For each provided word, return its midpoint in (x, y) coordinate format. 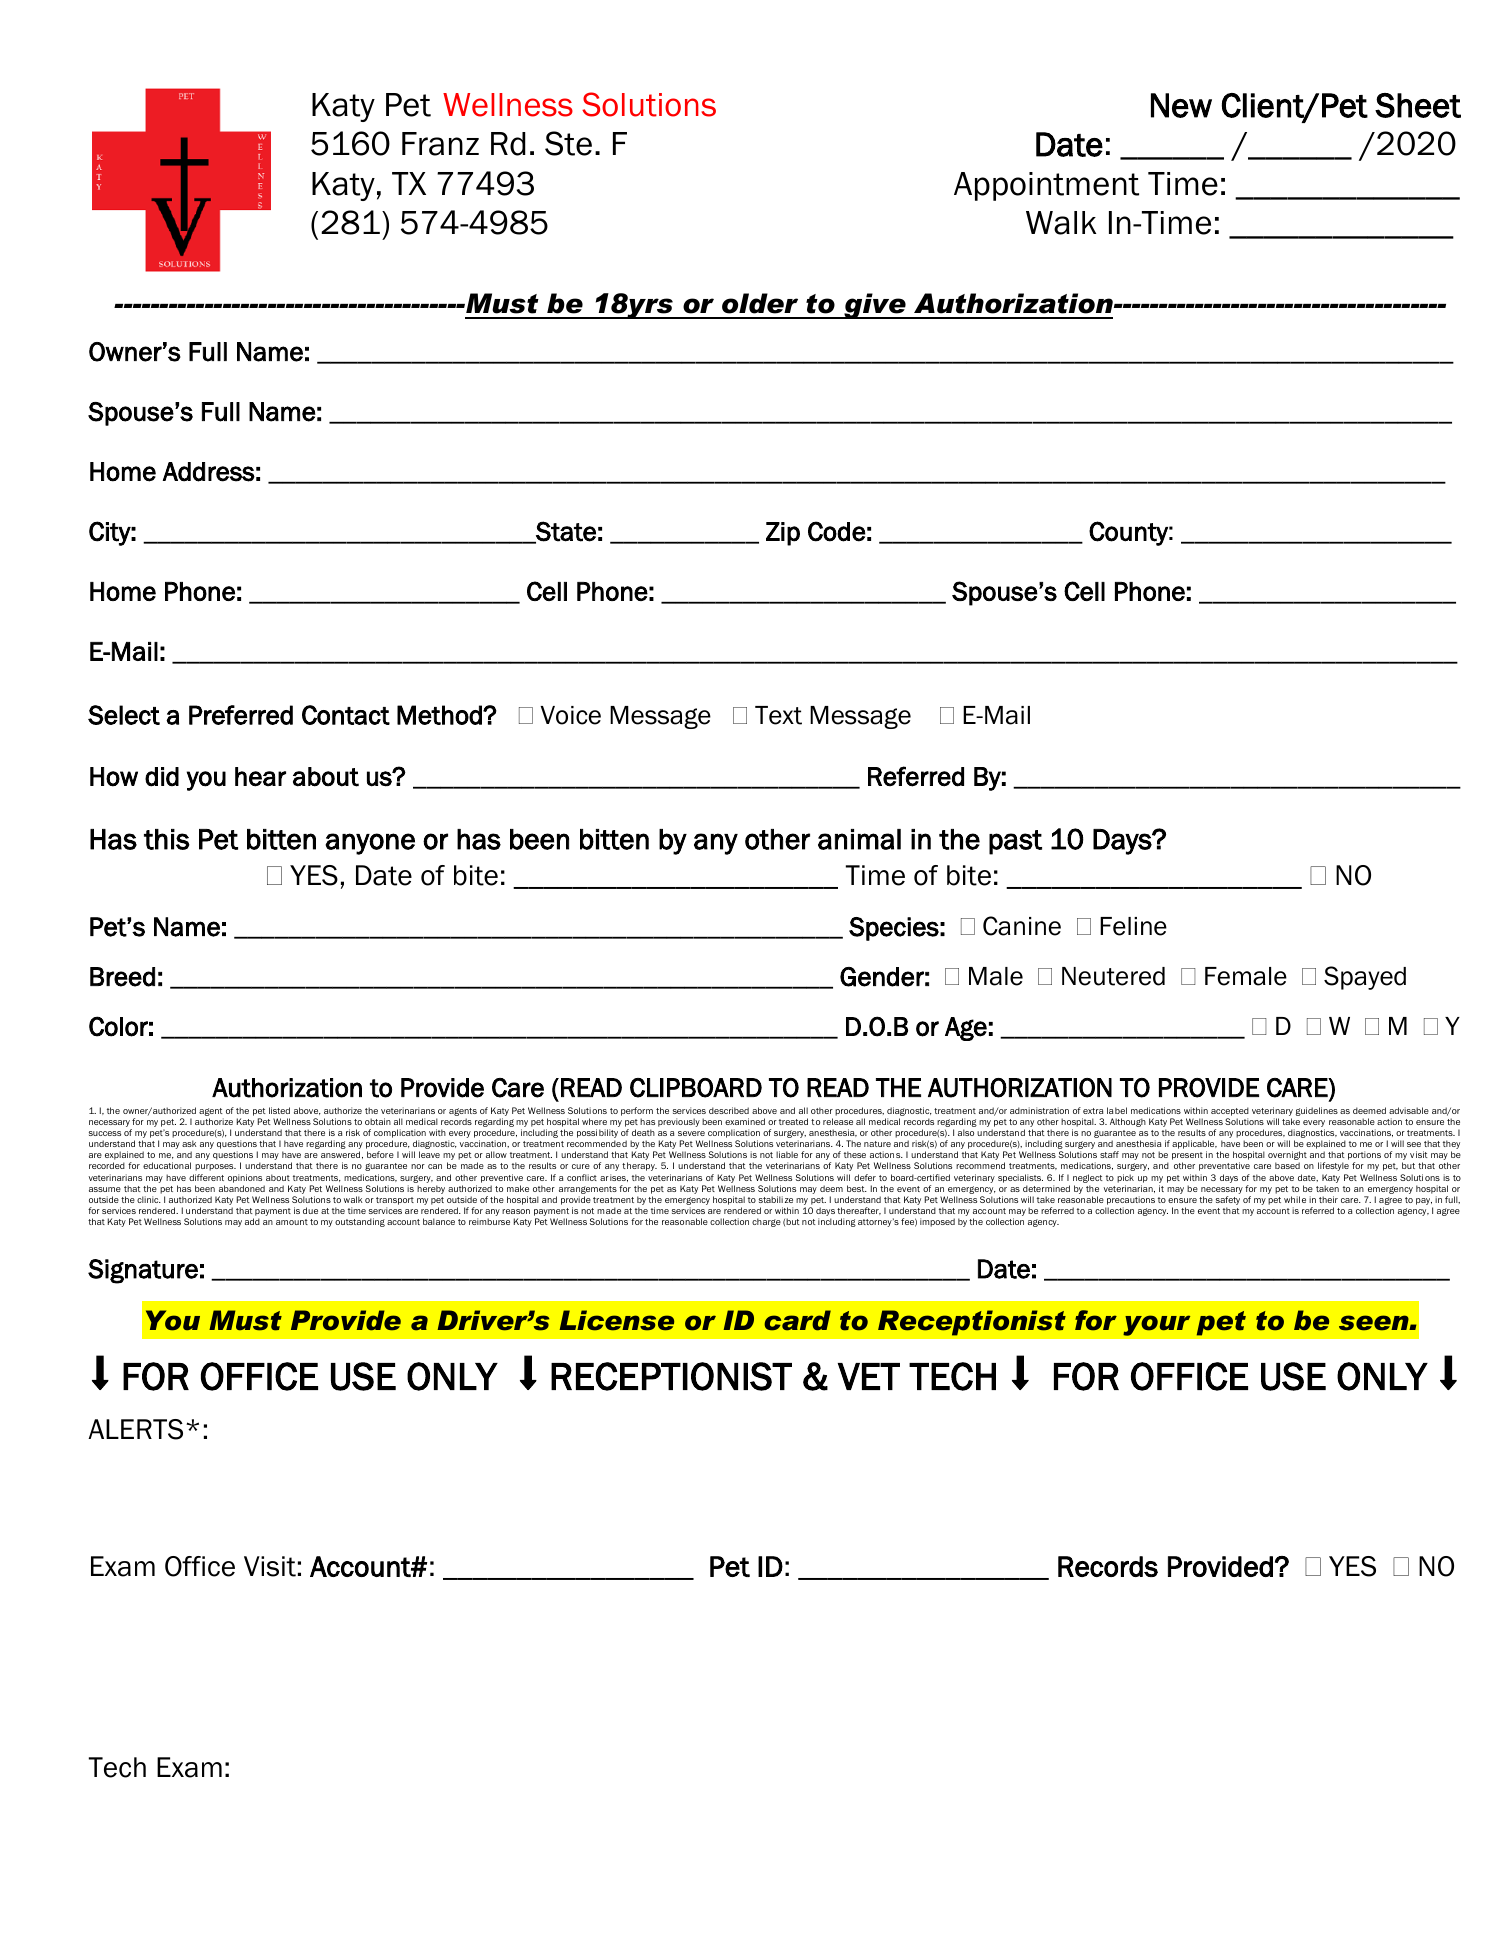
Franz (440, 144)
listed (279, 1110)
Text (778, 715)
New (1181, 105)
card (797, 1320)
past (1015, 842)
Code (836, 531)
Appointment (1046, 186)
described (729, 1110)
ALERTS (135, 1429)
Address (209, 472)
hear (260, 777)
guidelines (1317, 1111)
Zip (783, 534)
